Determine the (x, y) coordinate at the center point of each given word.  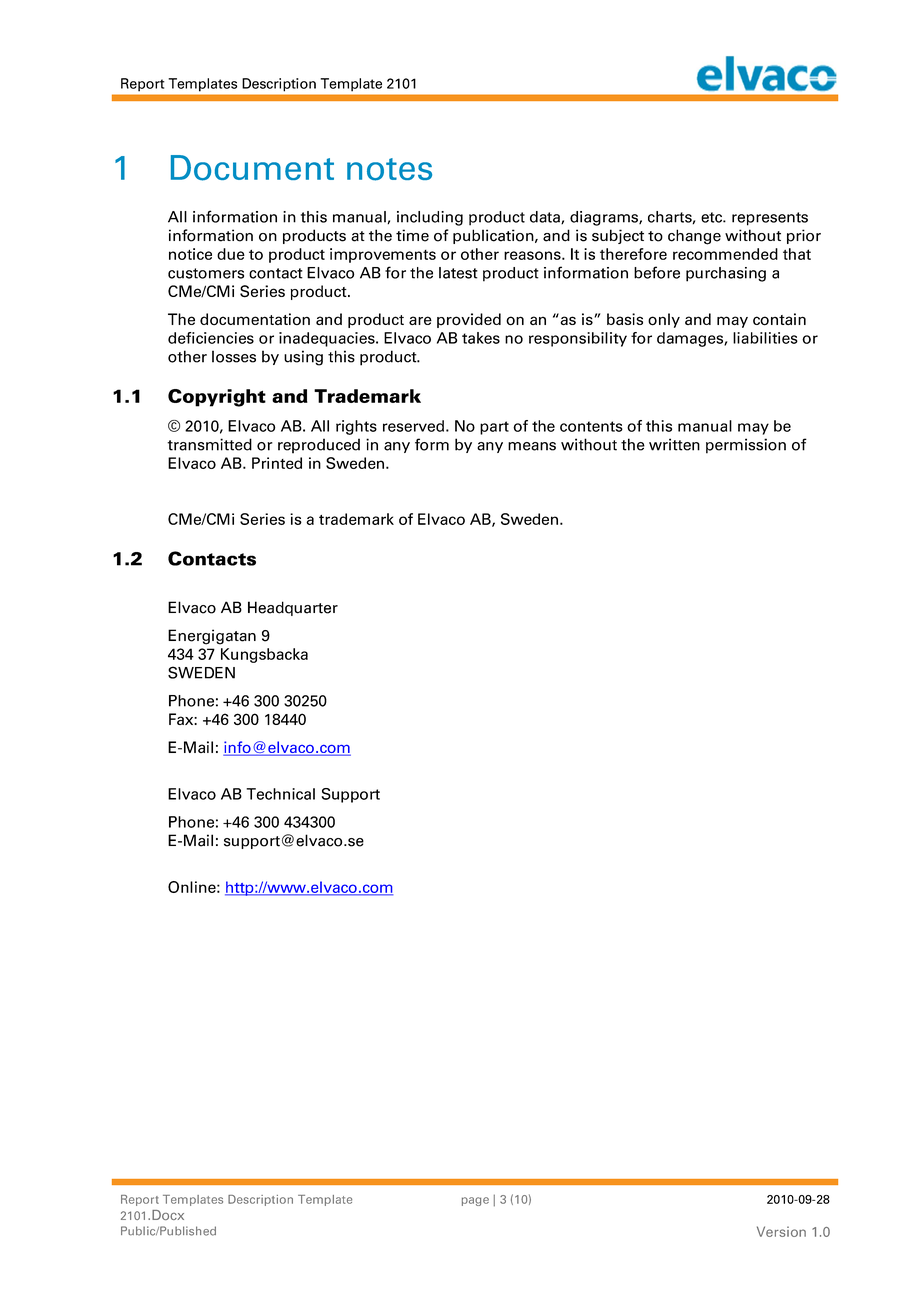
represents (770, 219)
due (231, 254)
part (494, 428)
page (475, 1201)
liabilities (765, 338)
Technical (280, 794)
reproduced (319, 446)
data (546, 217)
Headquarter (293, 608)
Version (781, 1231)
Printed (277, 463)
